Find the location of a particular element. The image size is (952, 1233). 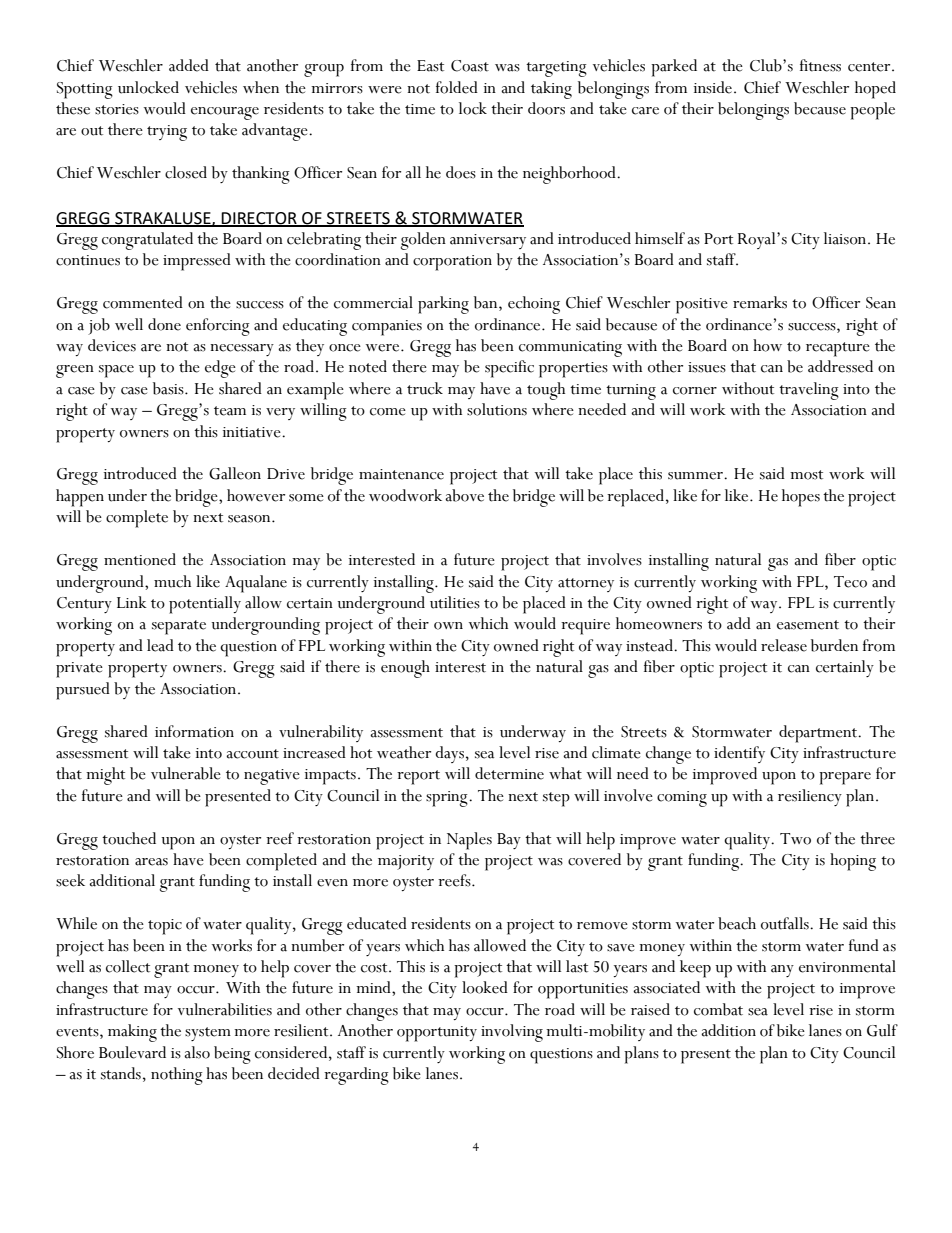

added is located at coordinates (189, 65).
